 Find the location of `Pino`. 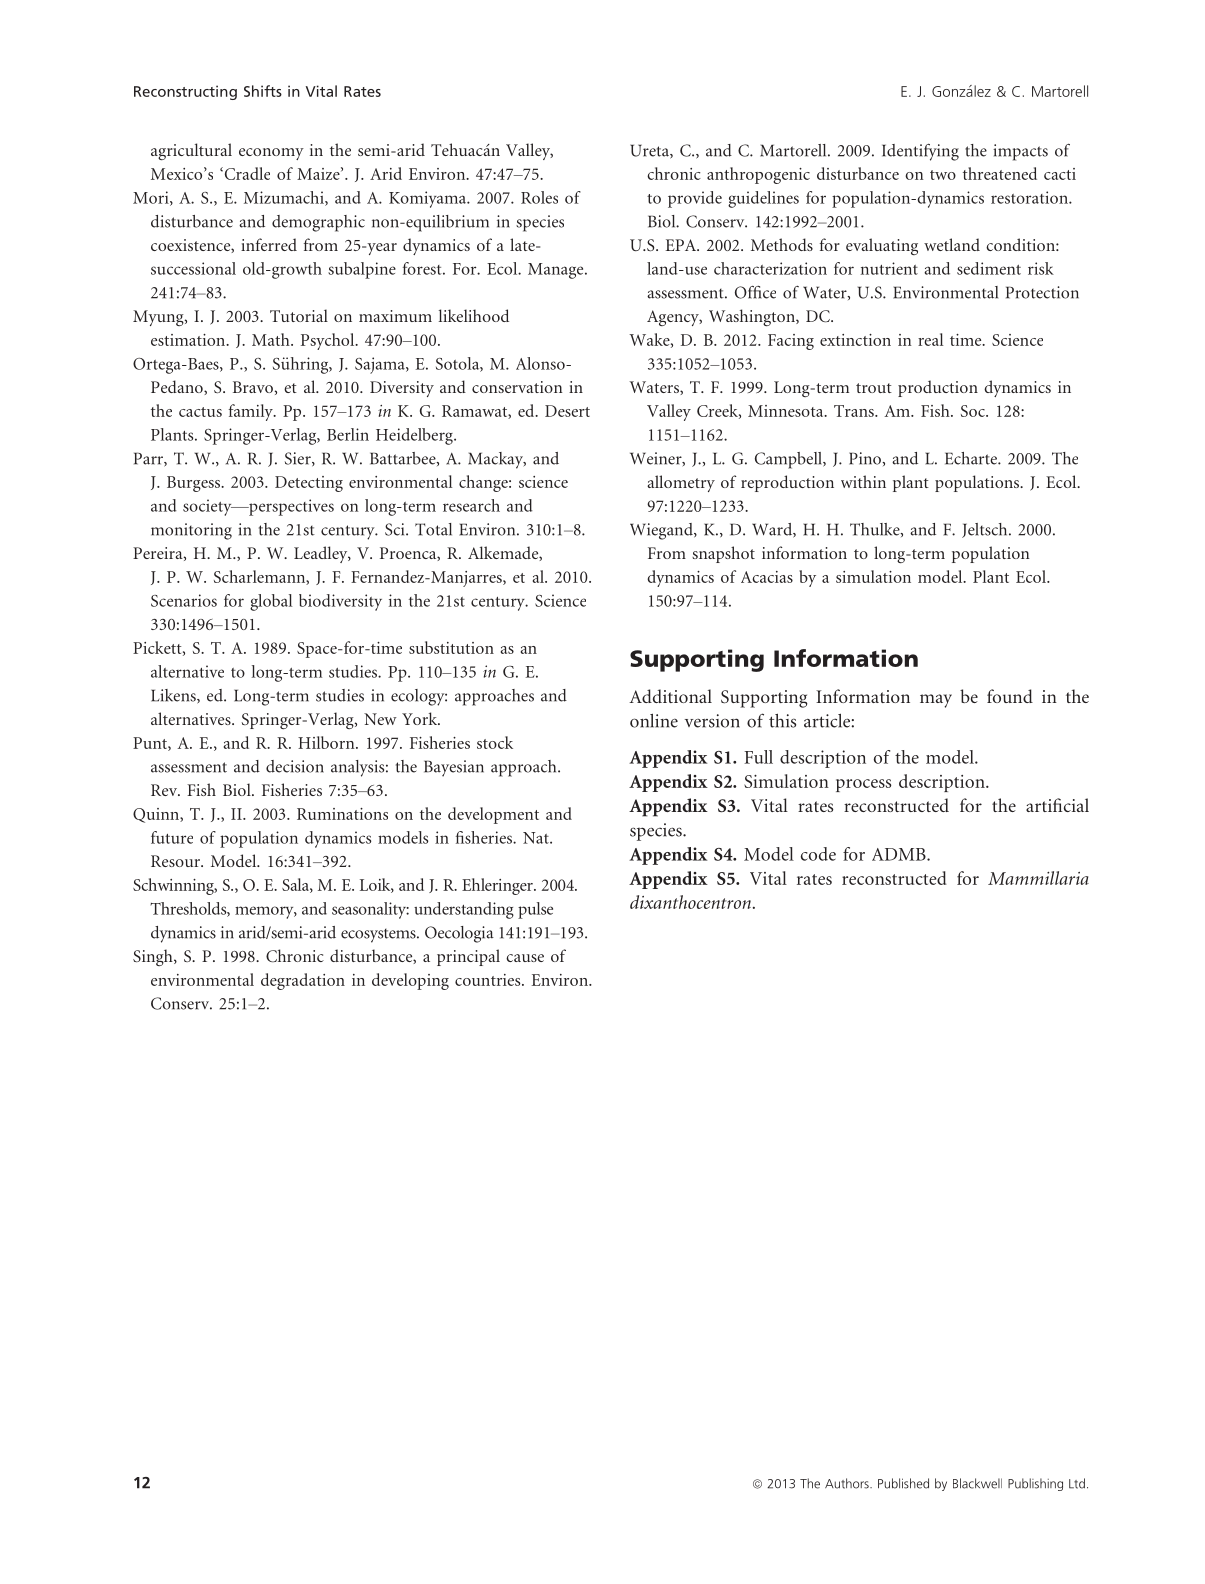

Pino is located at coordinates (866, 458).
